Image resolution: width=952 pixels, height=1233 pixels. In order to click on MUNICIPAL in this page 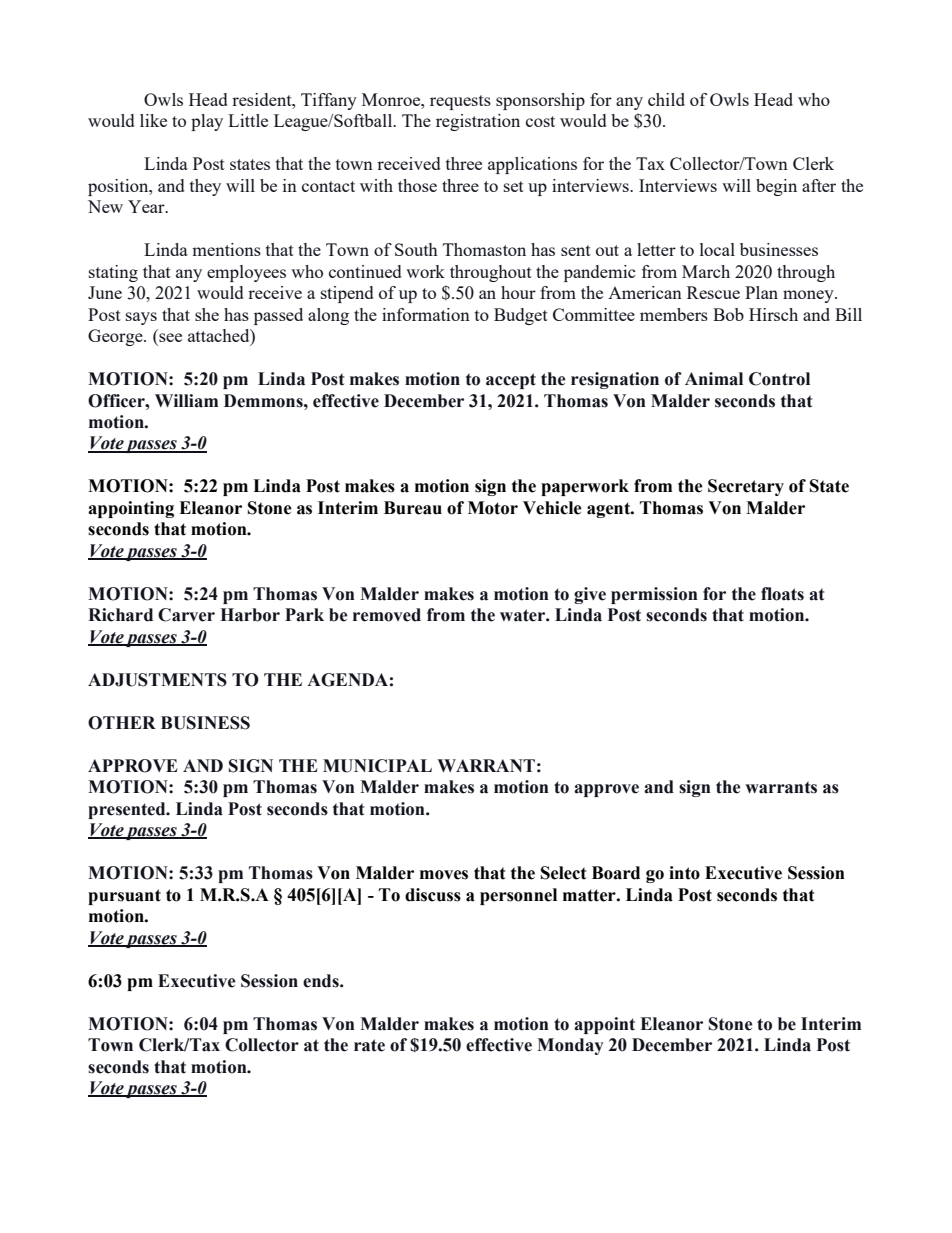, I will do `click(377, 766)`.
